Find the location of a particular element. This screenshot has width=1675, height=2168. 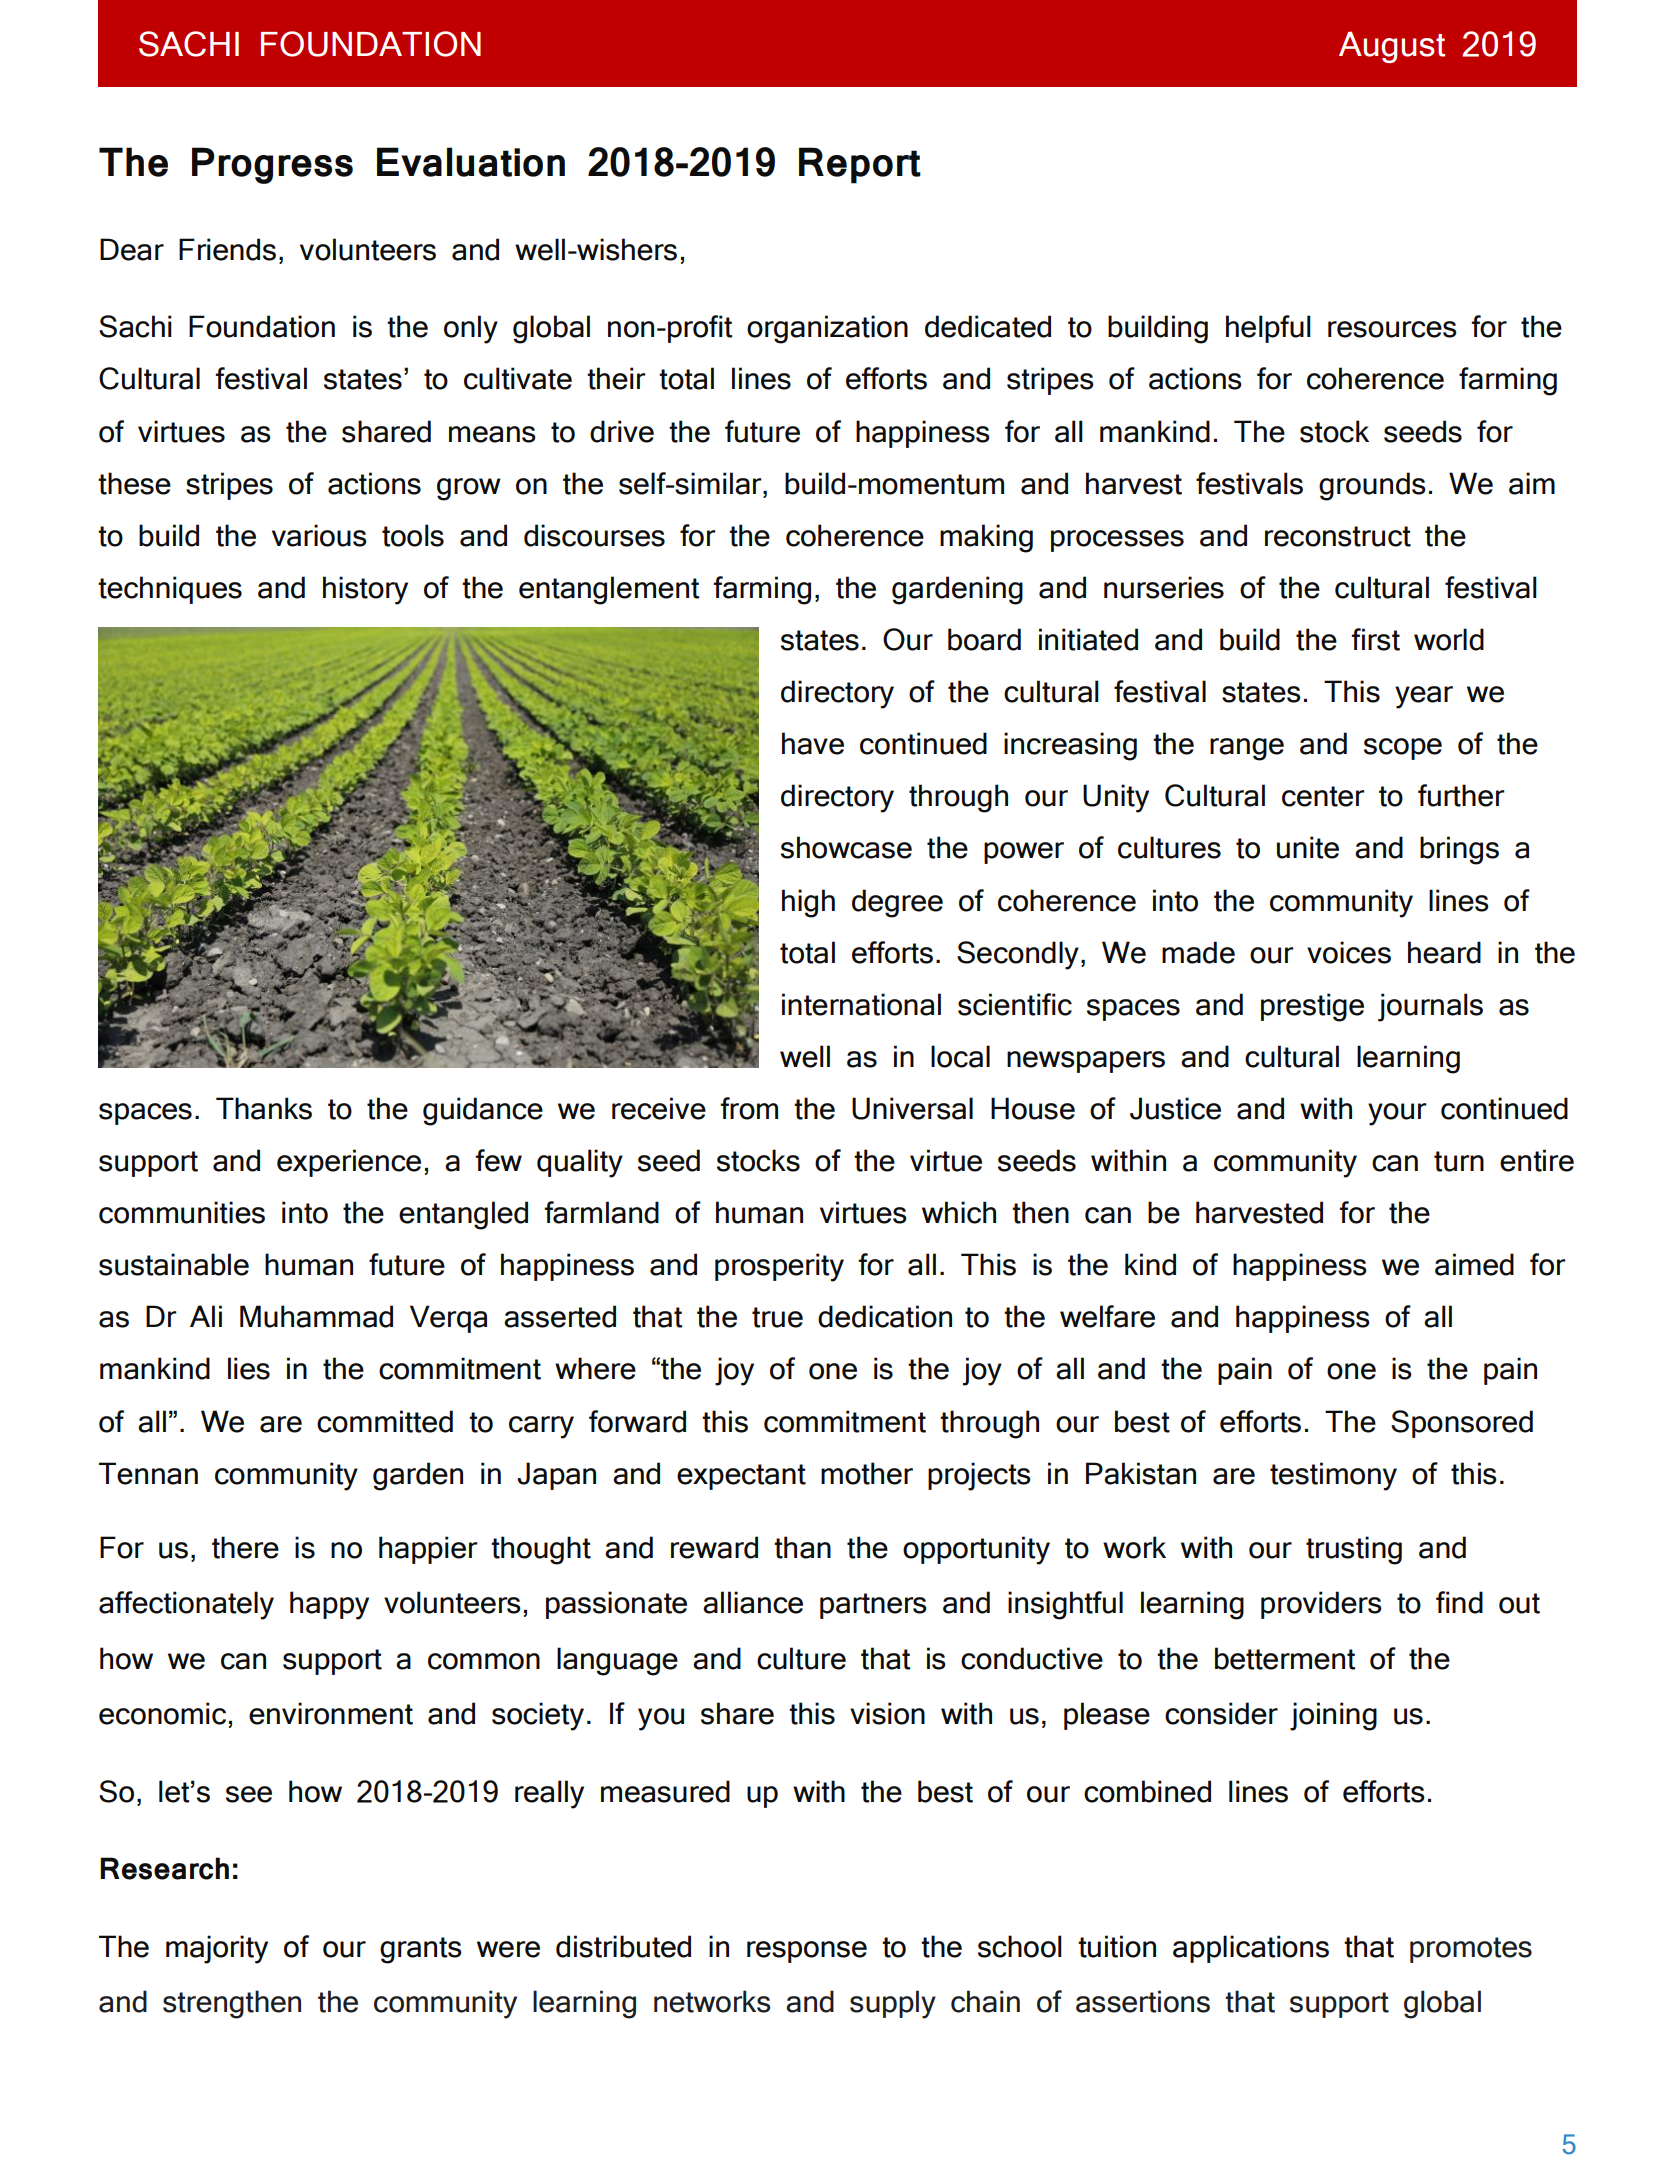

prestige is located at coordinates (1312, 1007).
